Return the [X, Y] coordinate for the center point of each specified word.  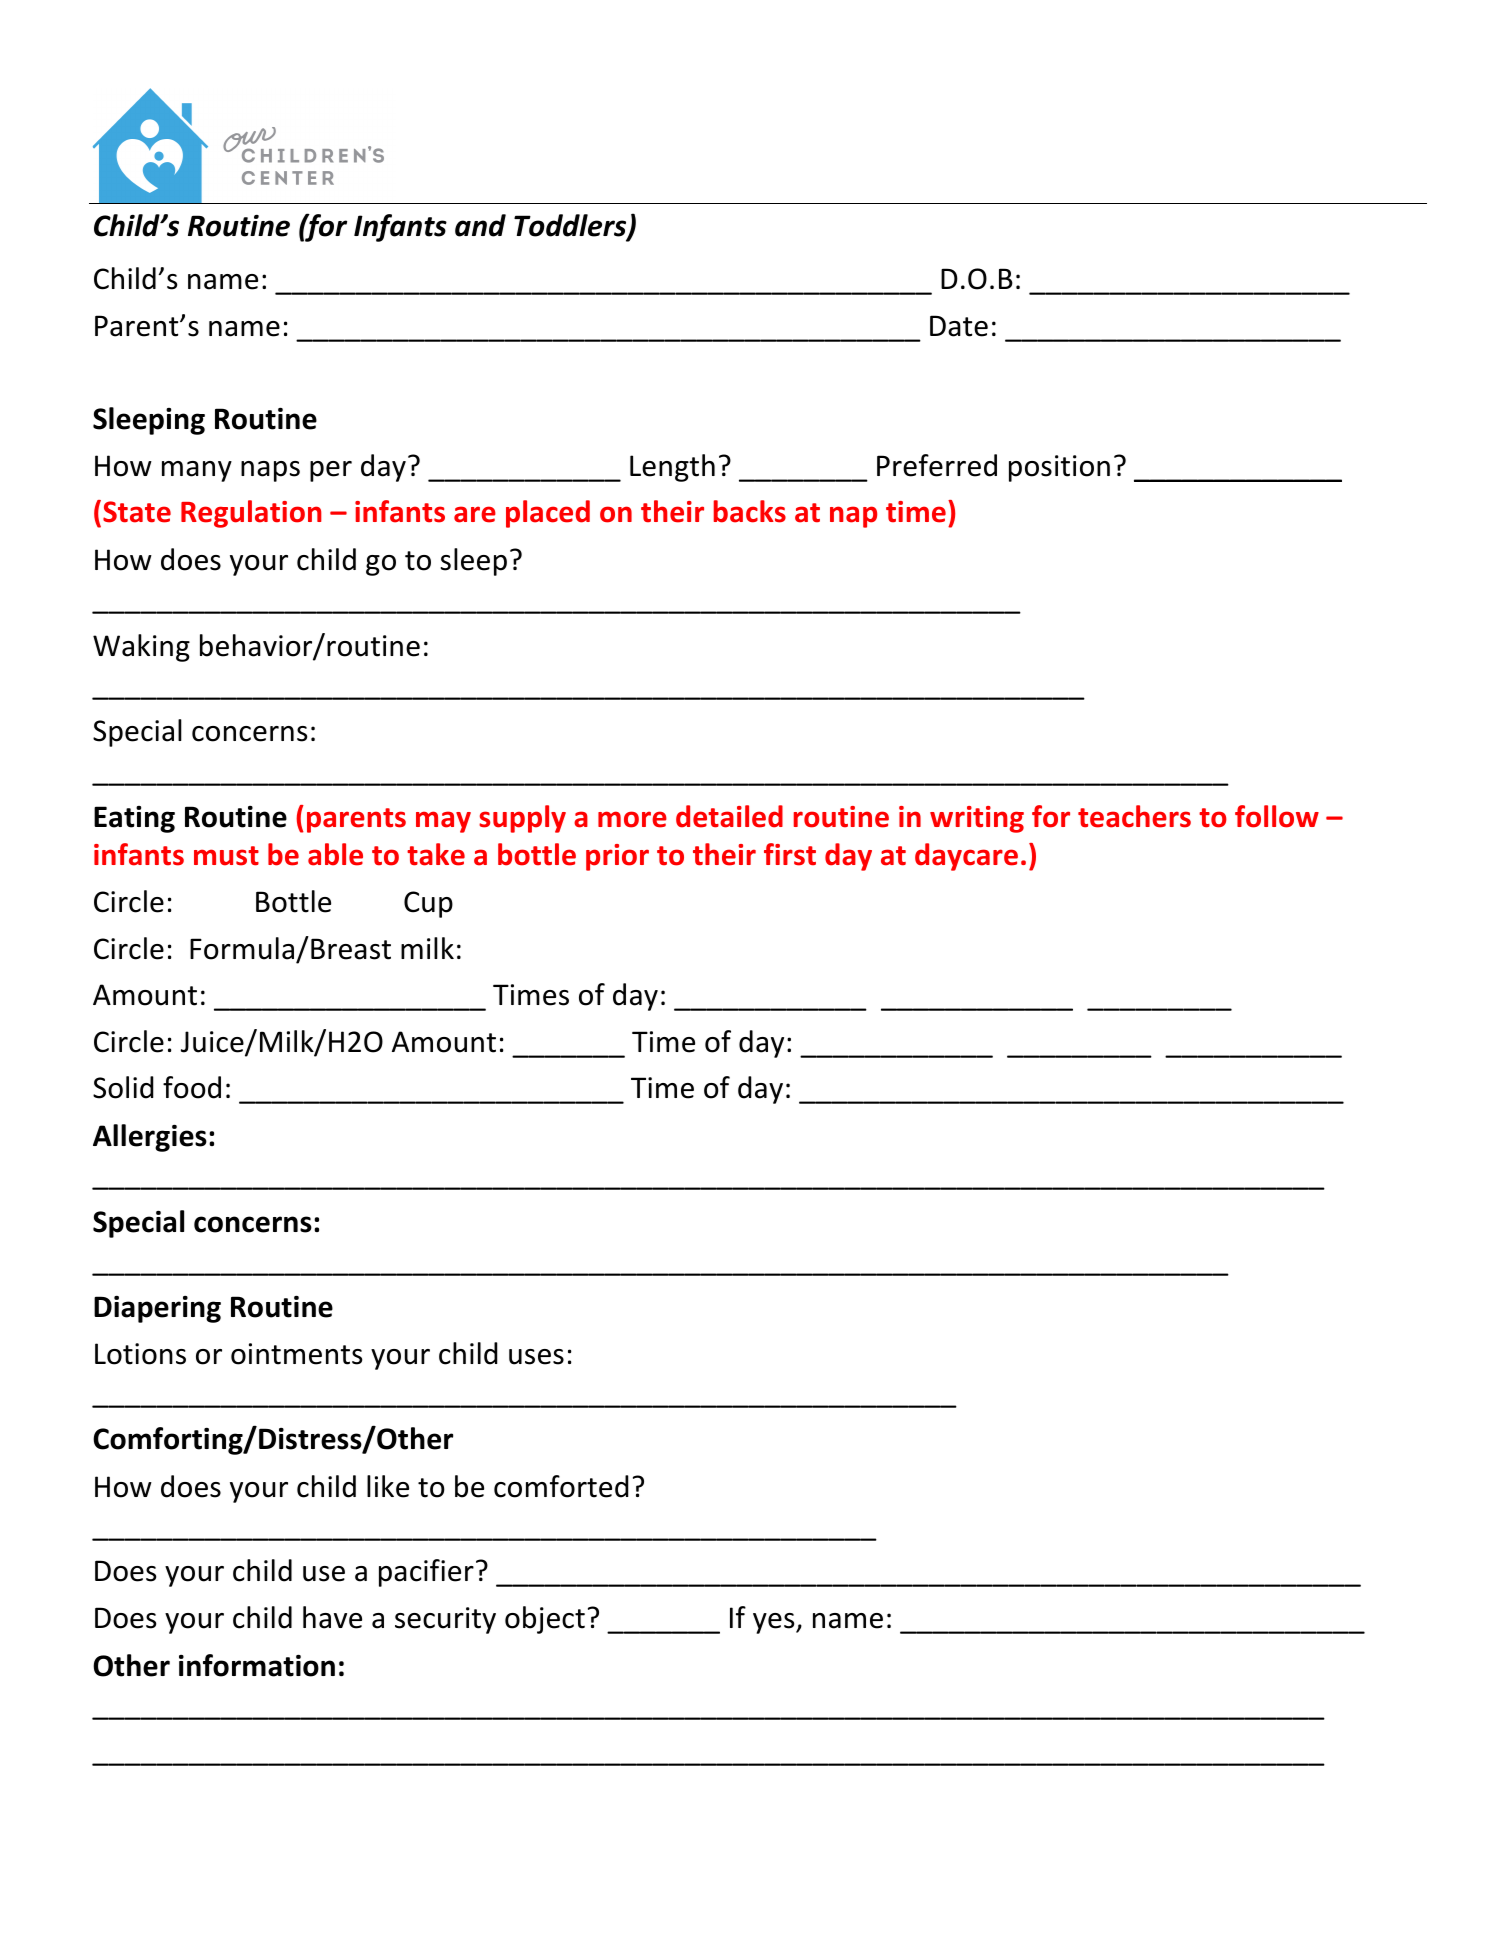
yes [775, 1623]
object [545, 1620]
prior [617, 857]
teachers [1134, 816]
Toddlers [571, 226]
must [226, 856]
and [480, 225]
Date [959, 326]
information [257, 1665]
